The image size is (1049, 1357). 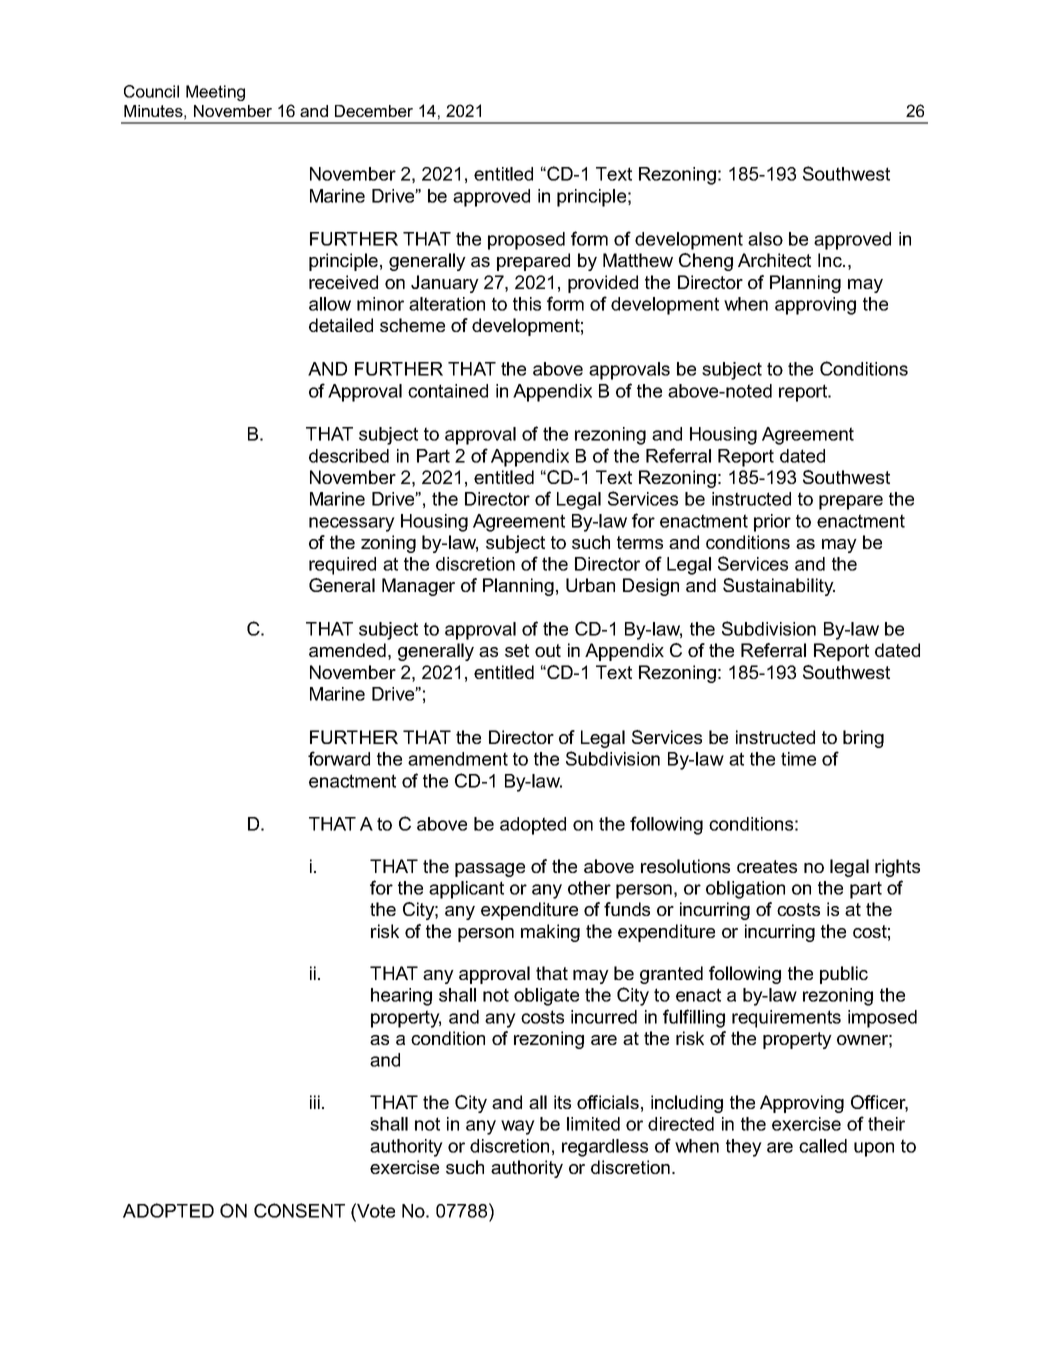 What do you see at coordinates (779, 587) in the screenshot?
I see `Sustainability` at bounding box center [779, 587].
